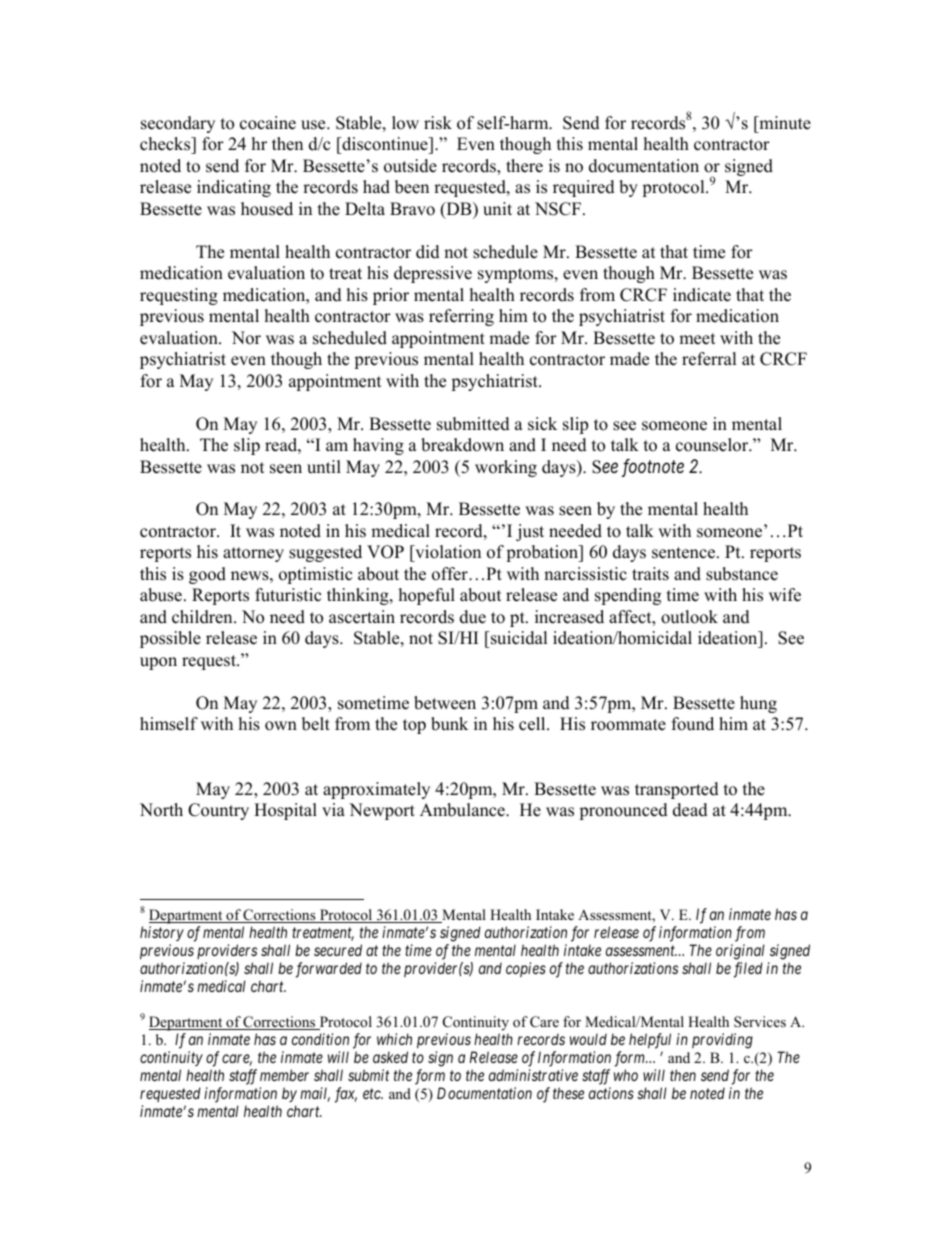 This screenshot has height=1233, width=952. Describe the element at coordinates (473, 617) in the screenshot. I see `due` at that location.
